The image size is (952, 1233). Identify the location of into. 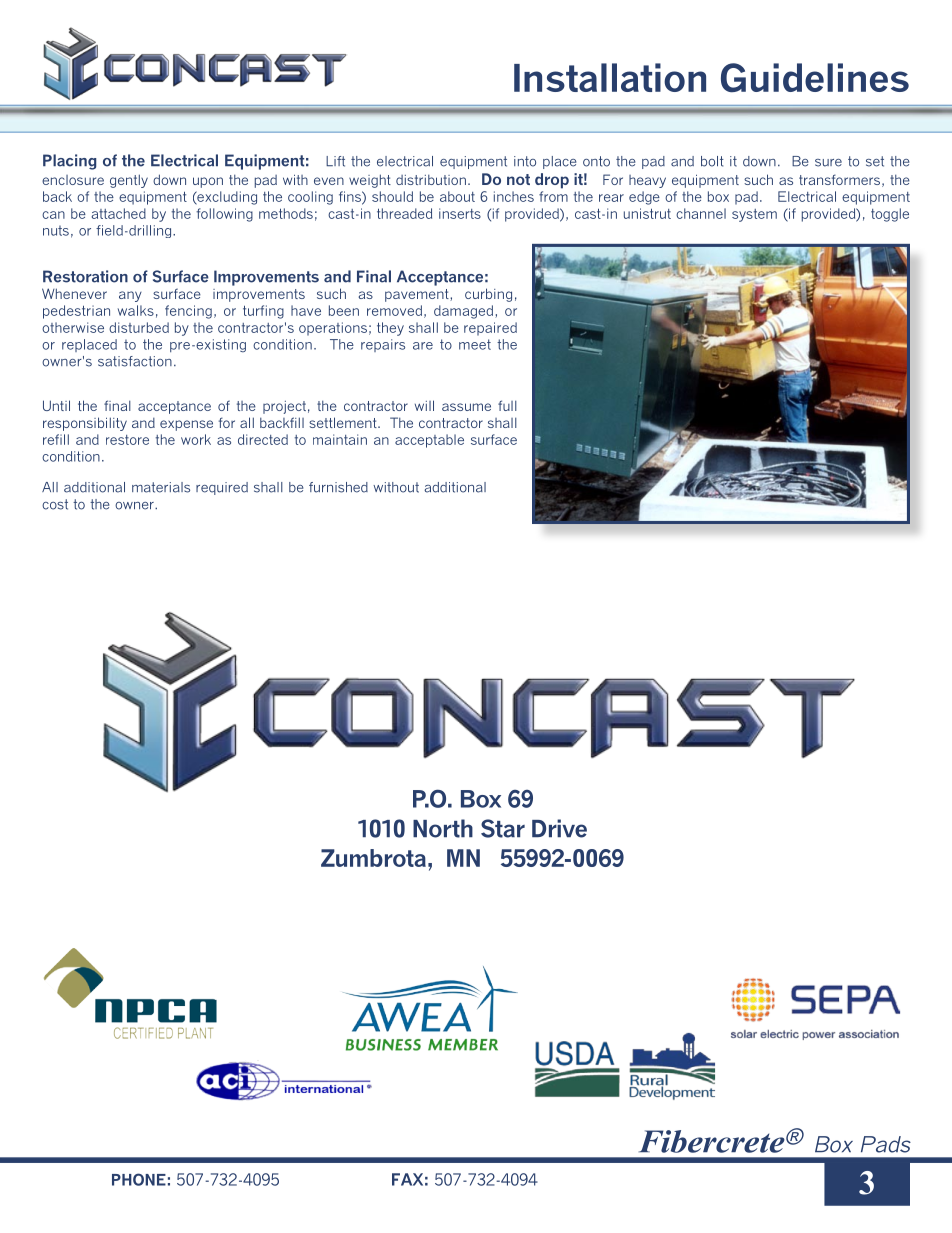
(525, 161).
